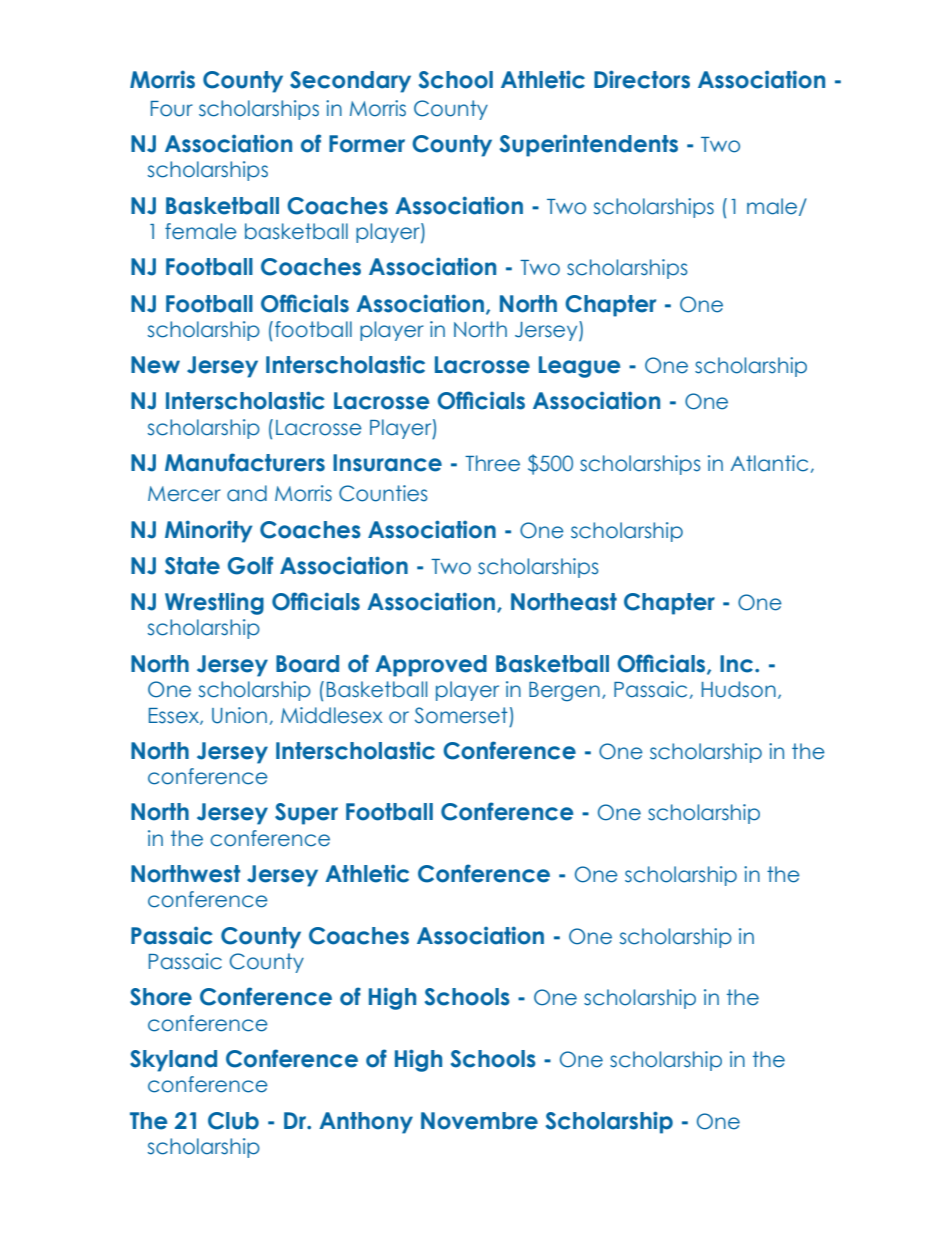  What do you see at coordinates (431, 666) in the document?
I see `Approved` at bounding box center [431, 666].
